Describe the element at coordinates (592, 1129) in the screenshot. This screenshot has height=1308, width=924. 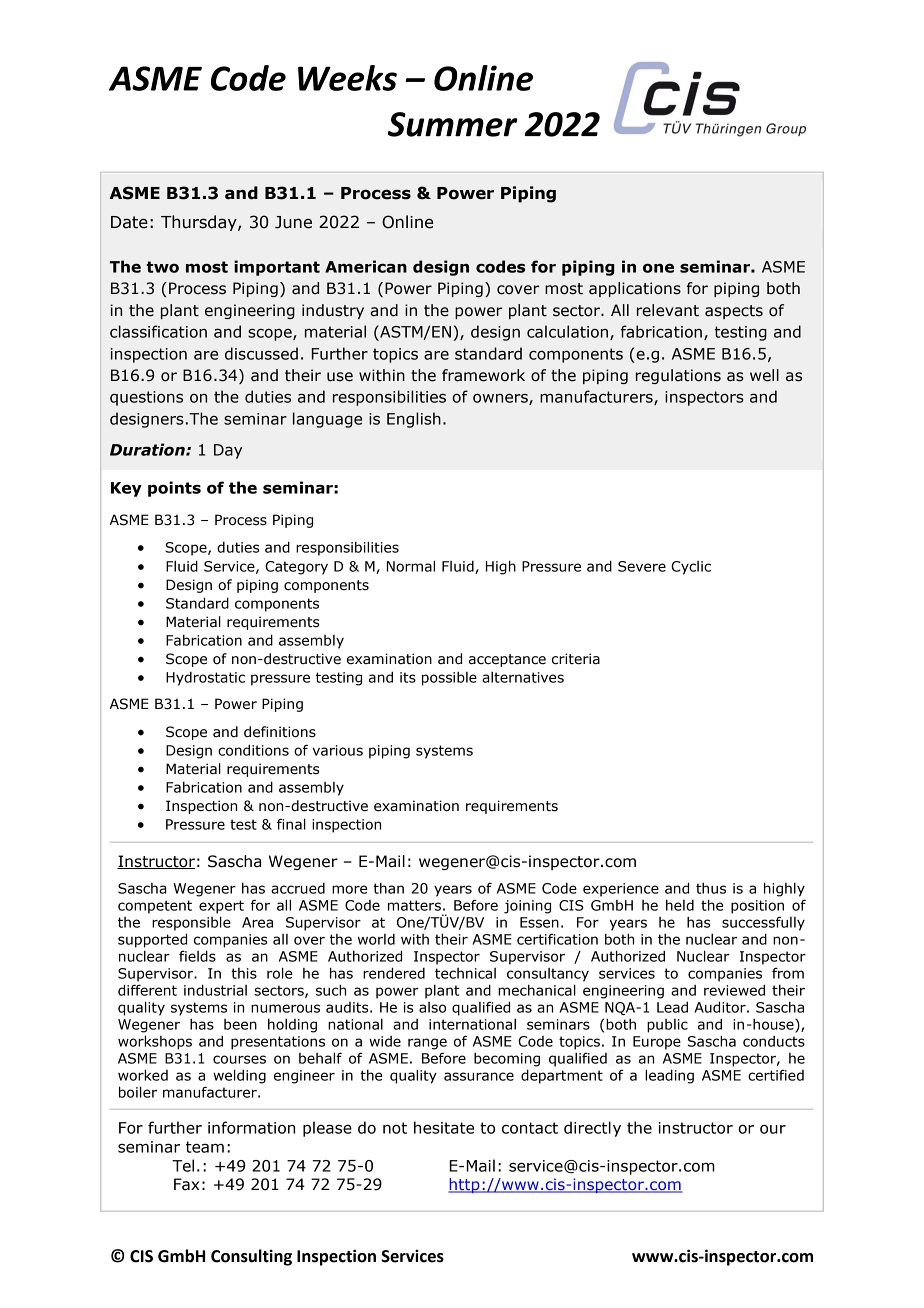
I see `directly` at that location.
